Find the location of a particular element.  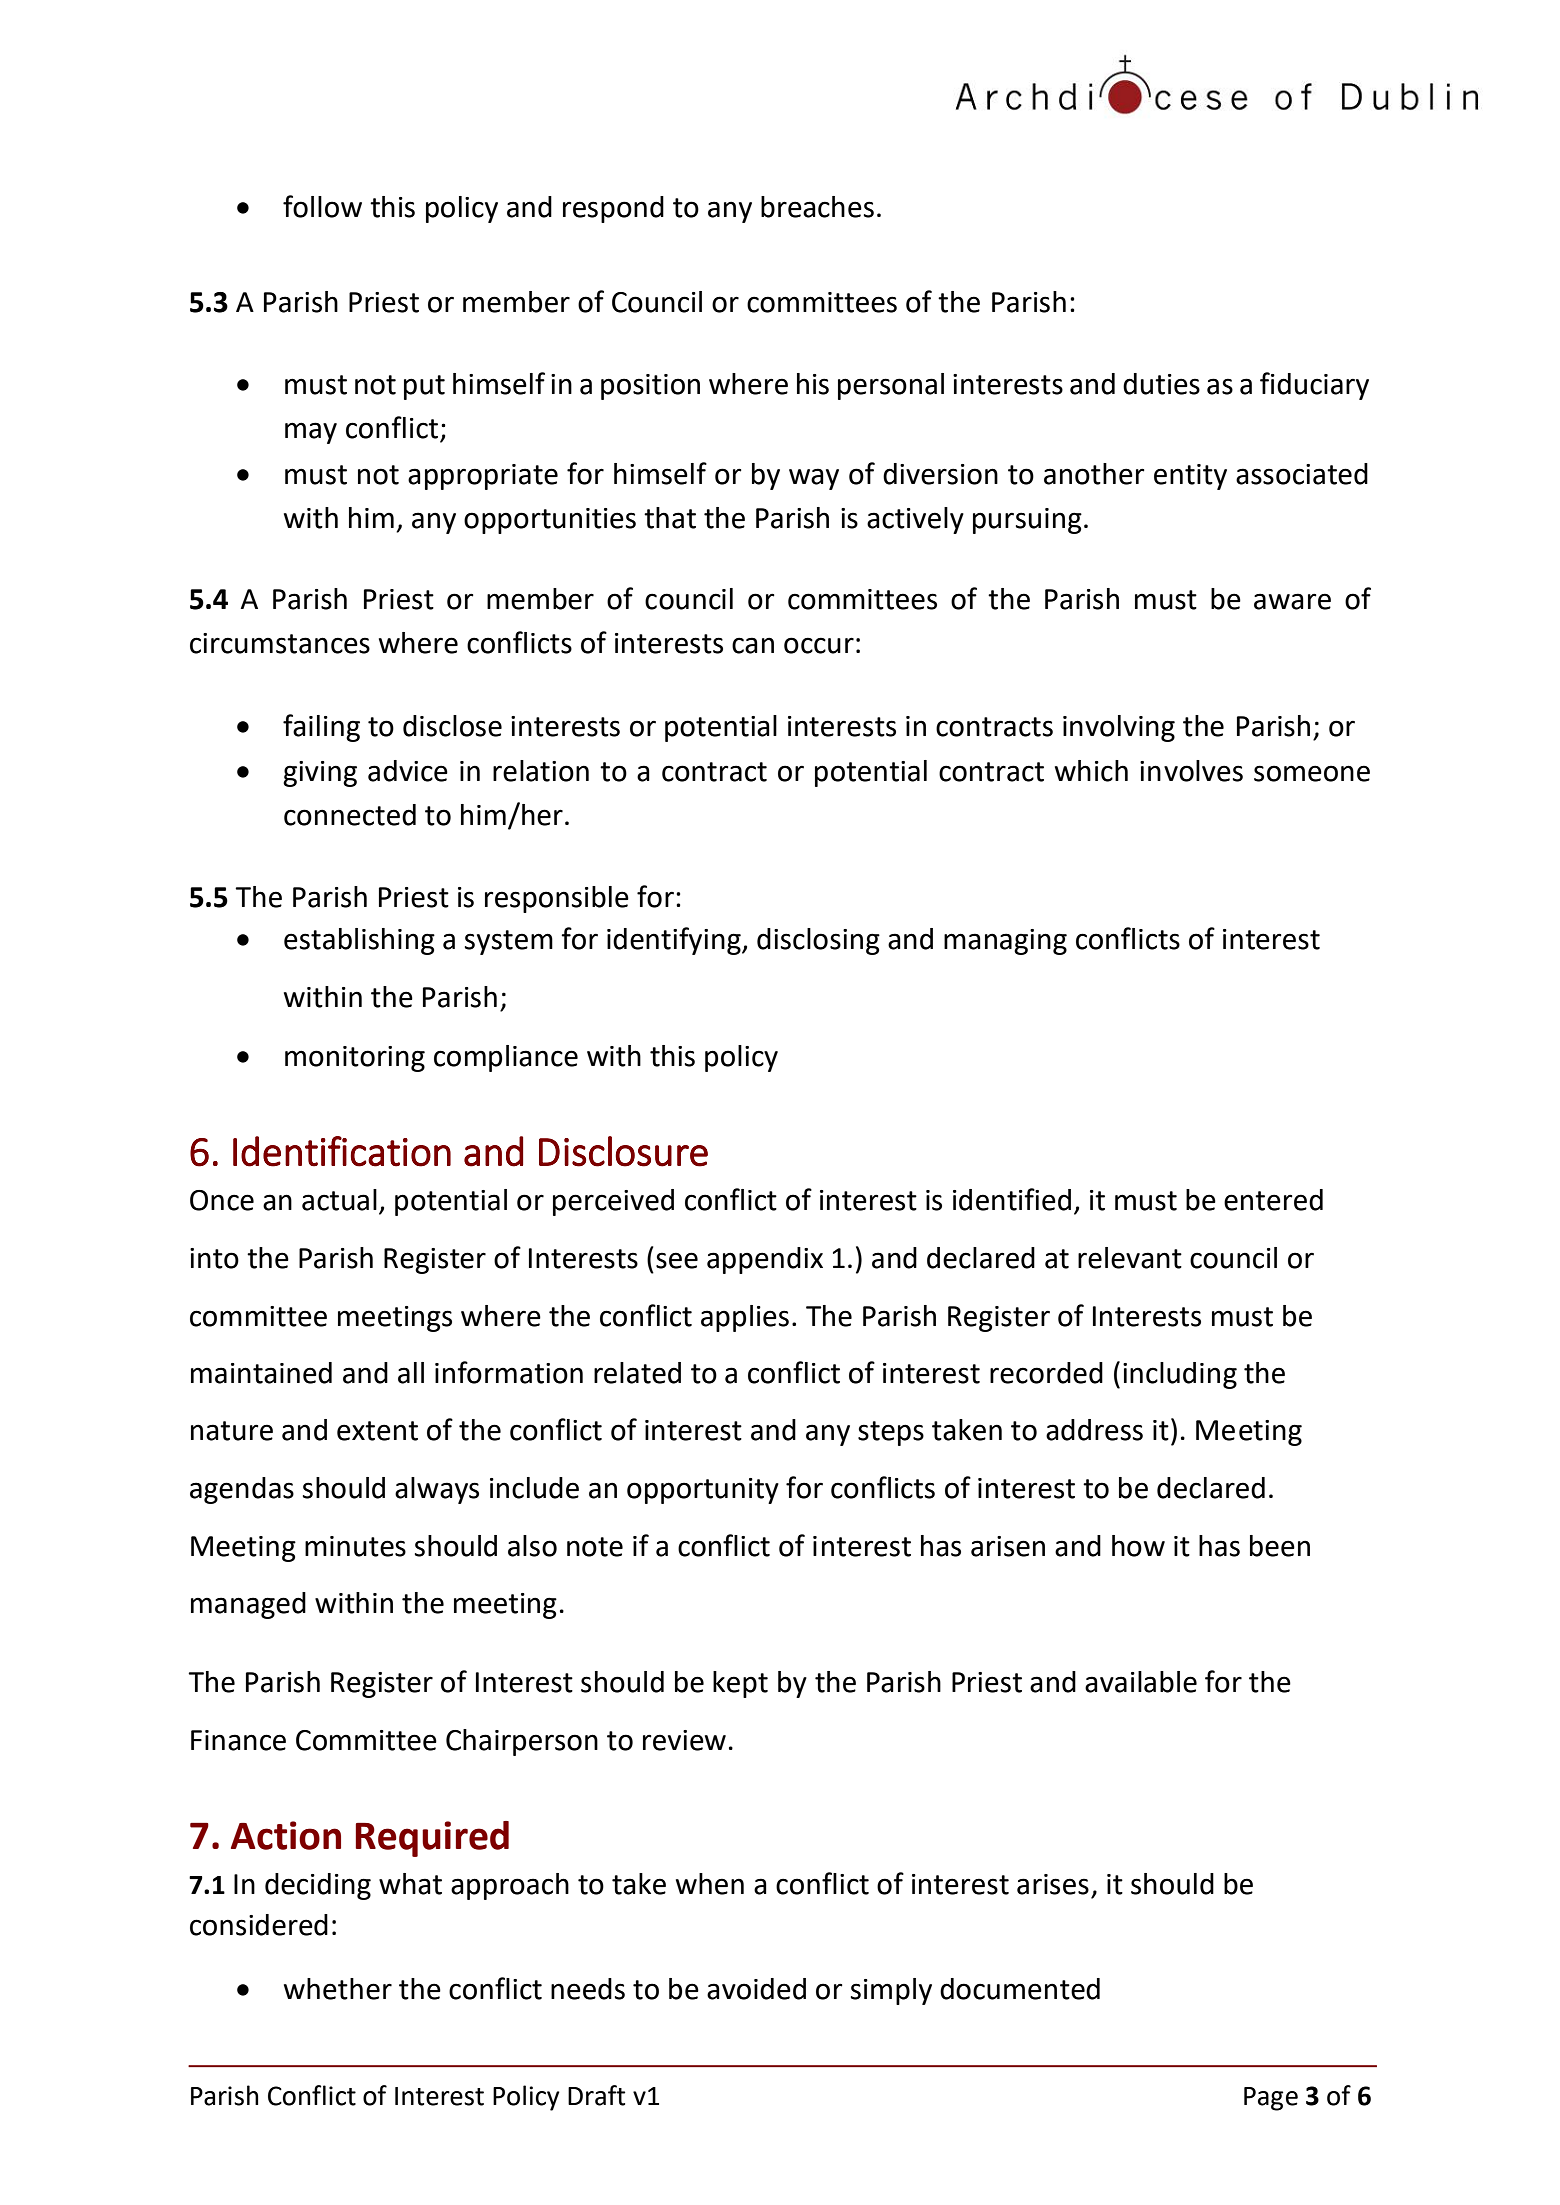

extent is located at coordinates (377, 1431).
